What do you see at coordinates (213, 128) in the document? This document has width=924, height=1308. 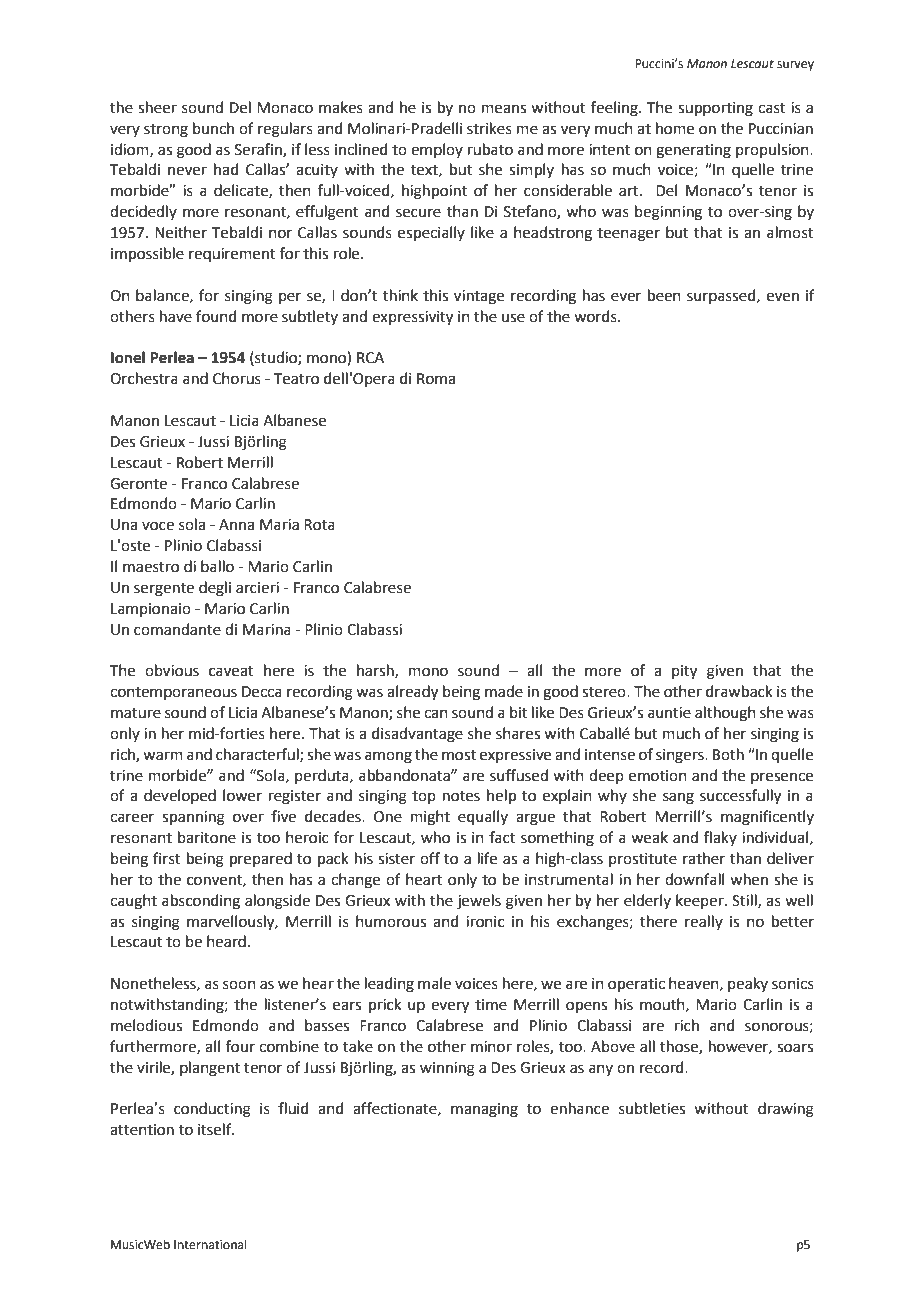 I see `bunch` at bounding box center [213, 128].
